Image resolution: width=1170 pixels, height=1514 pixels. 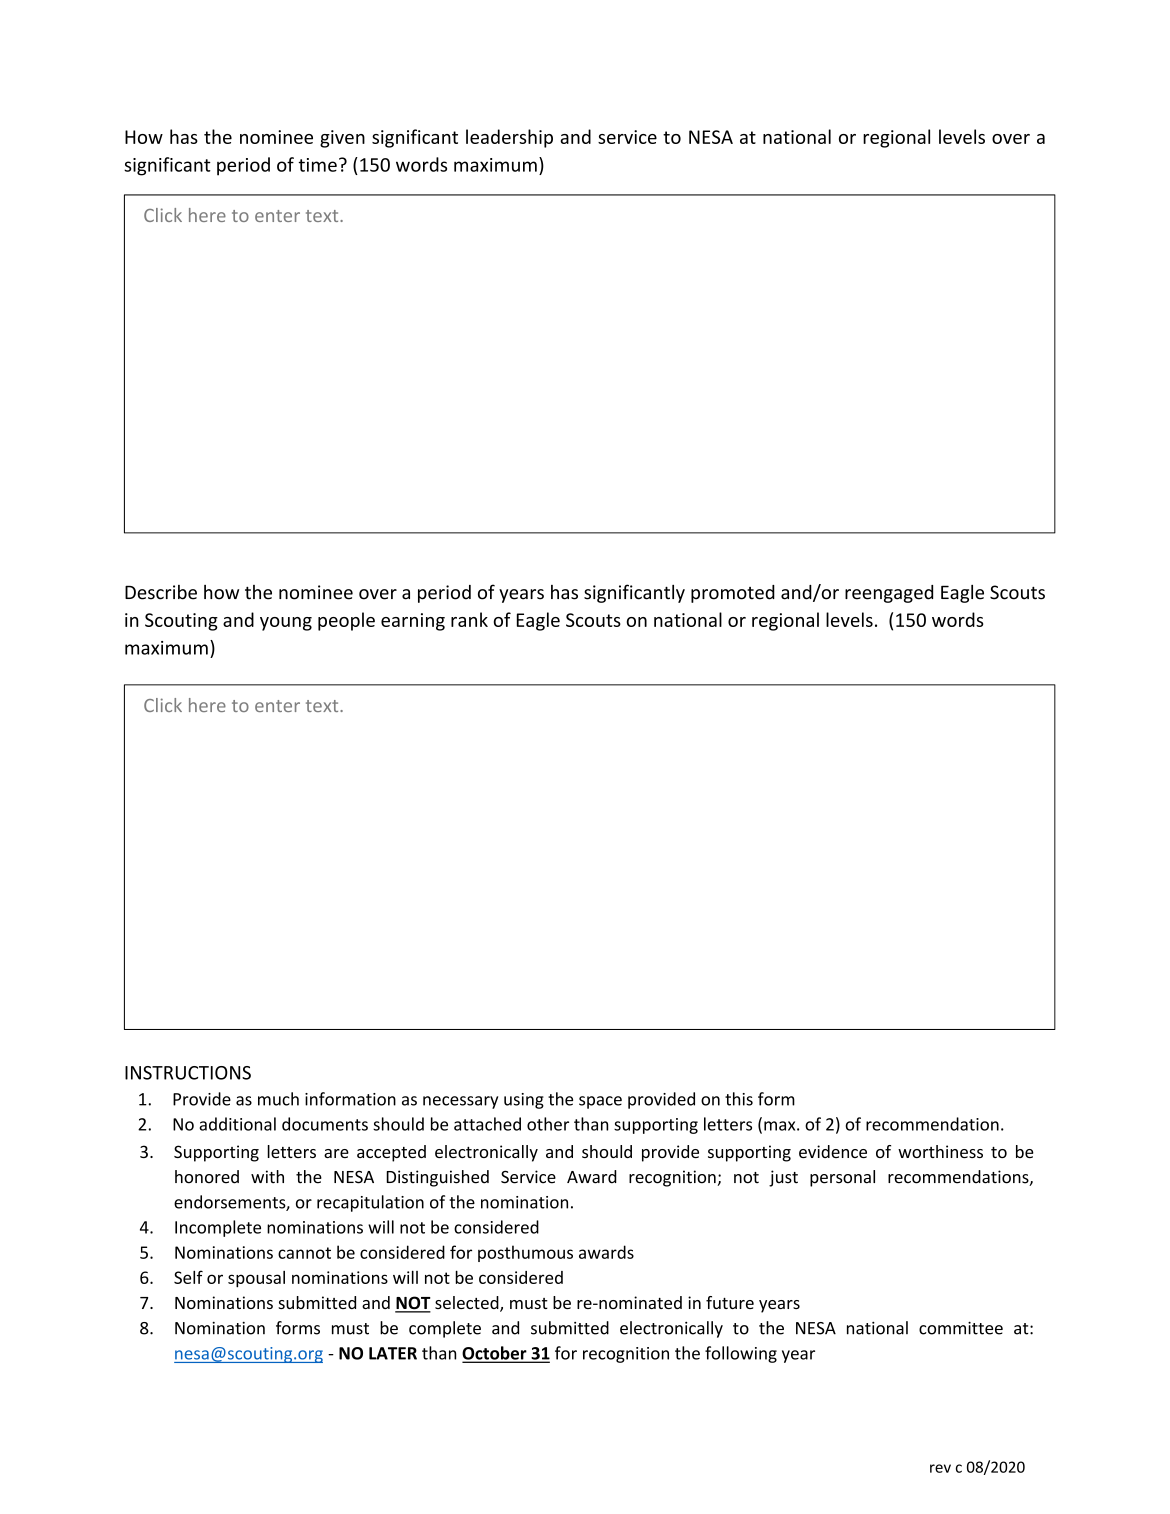 What do you see at coordinates (739, 1099) in the page?
I see `this` at bounding box center [739, 1099].
